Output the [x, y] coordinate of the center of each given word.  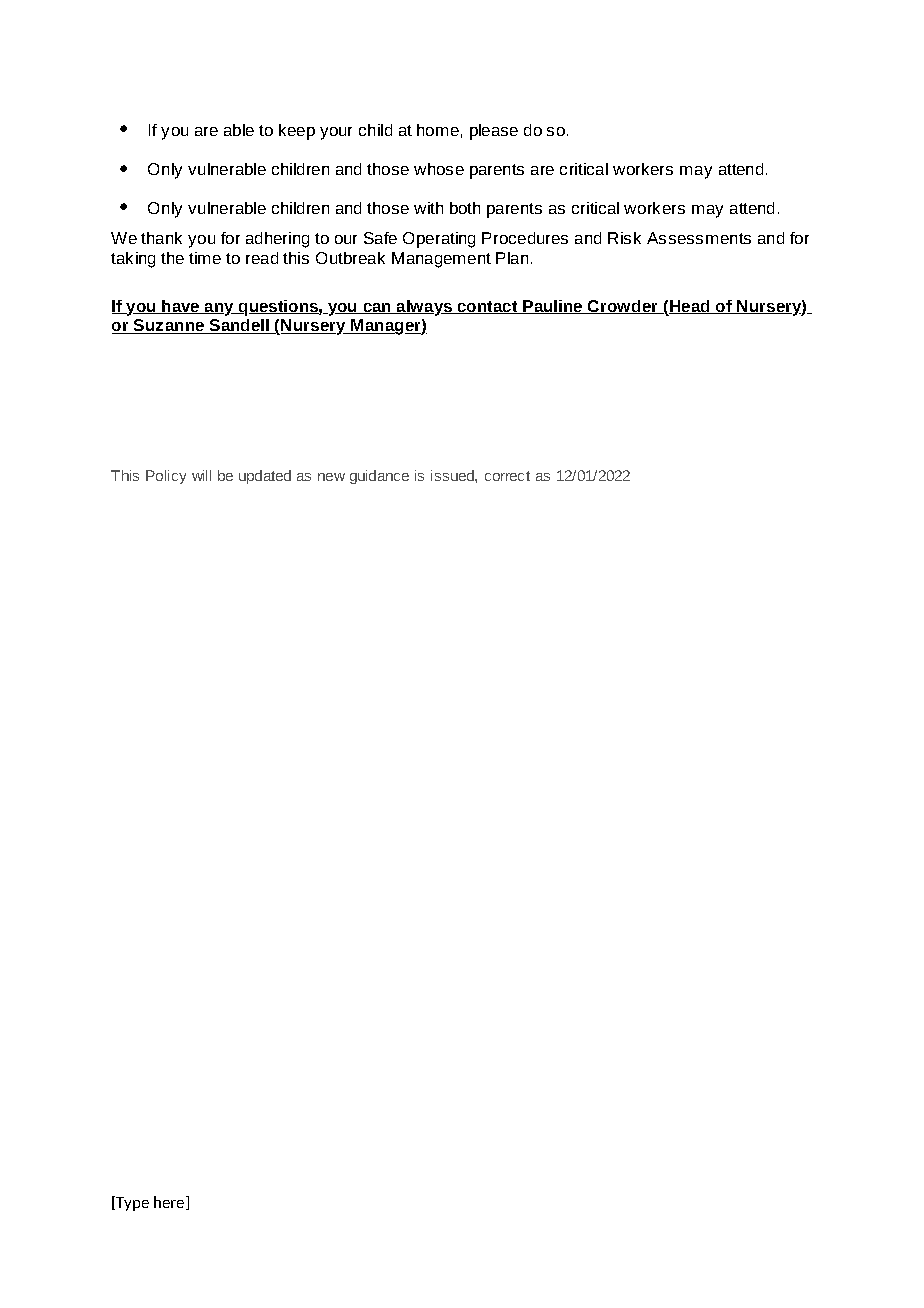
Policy [166, 477]
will [201, 475]
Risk [624, 238]
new [331, 477]
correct [507, 476]
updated [265, 477]
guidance [379, 477]
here [170, 1203]
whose [439, 169]
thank [161, 238]
